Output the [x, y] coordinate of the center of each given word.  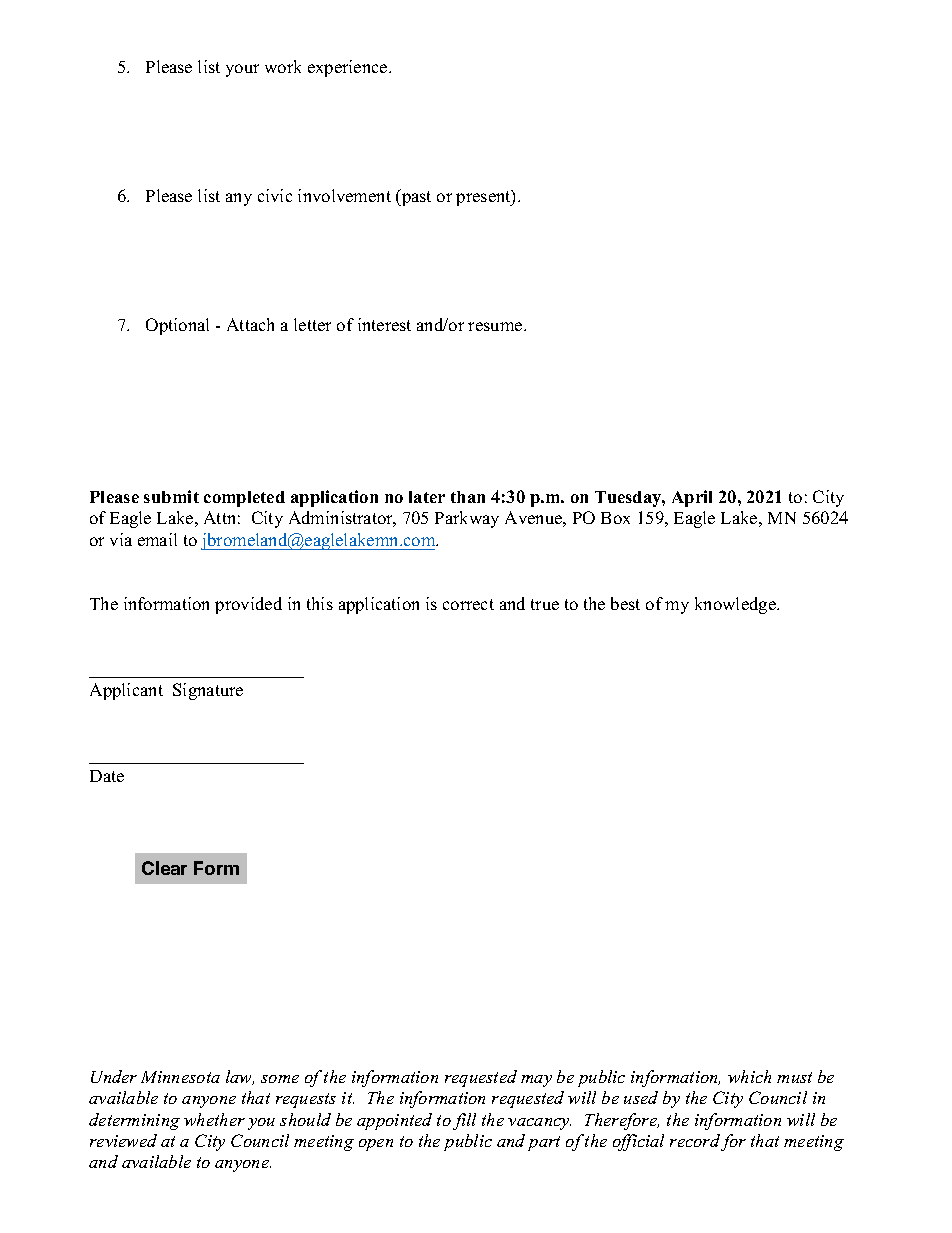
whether [214, 1119]
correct [468, 604]
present [484, 198]
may [536, 1081]
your [242, 70]
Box [615, 518]
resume [496, 326]
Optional [177, 326]
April [692, 498]
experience [349, 68]
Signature [208, 691]
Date [107, 776]
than [468, 497]
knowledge [736, 605]
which [749, 1076]
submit [171, 496]
